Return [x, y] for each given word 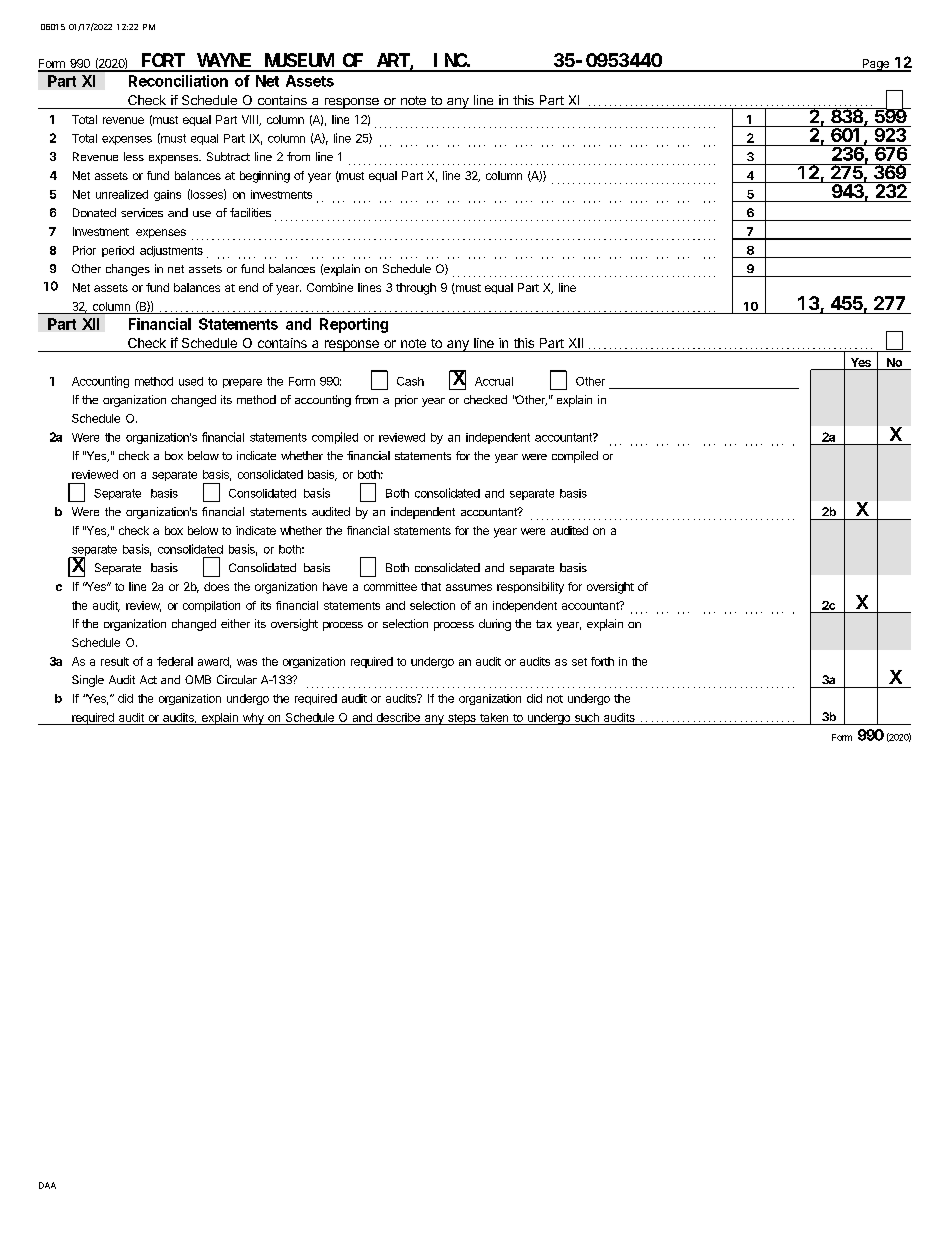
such [587, 717]
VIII [251, 120]
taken [494, 717]
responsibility [530, 588]
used [191, 381]
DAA [47, 1185]
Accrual [494, 381]
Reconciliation [178, 81]
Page [875, 65]
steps [462, 719]
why [253, 719]
